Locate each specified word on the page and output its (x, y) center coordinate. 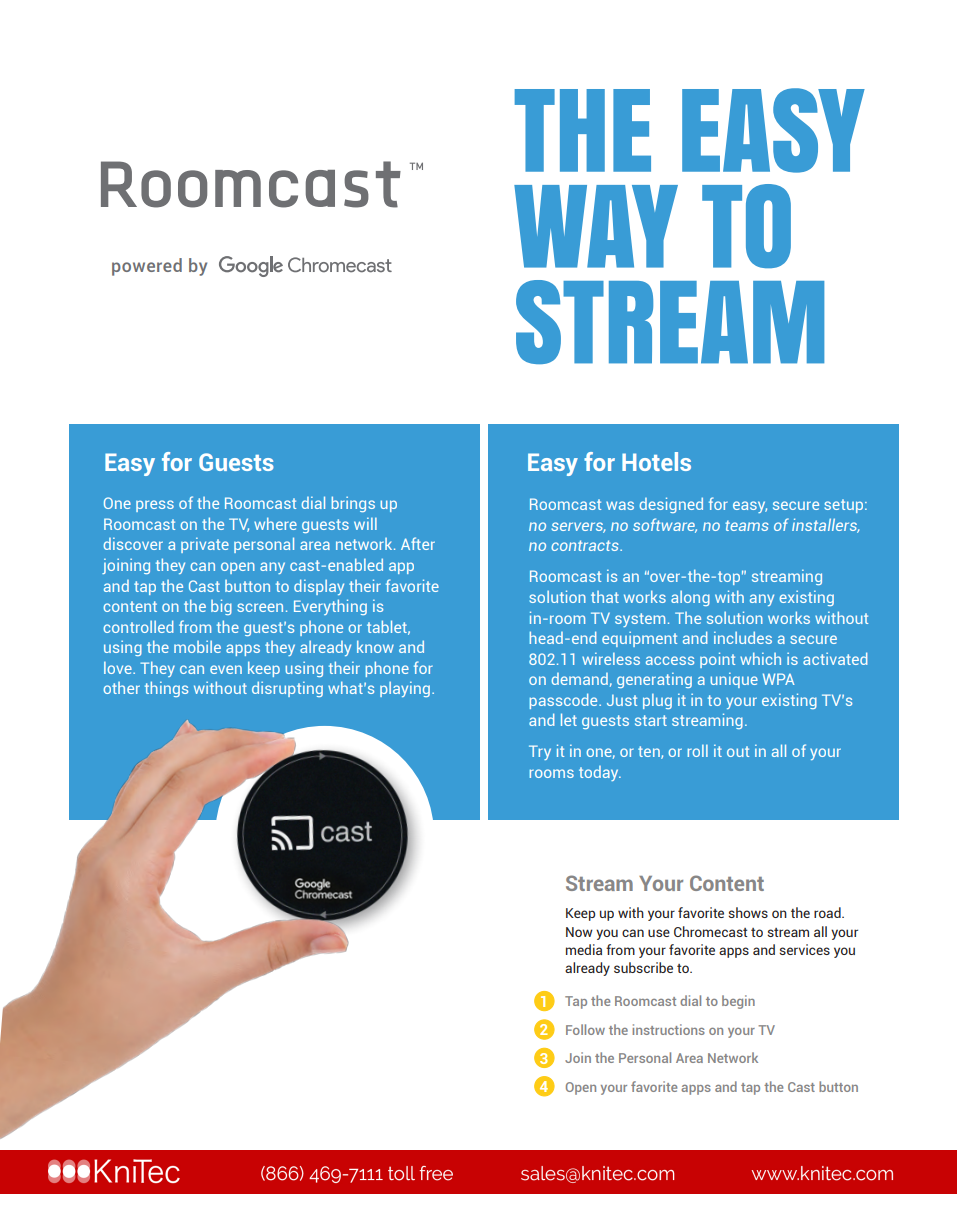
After (418, 543)
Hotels (656, 461)
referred (371, 1173)
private (205, 545)
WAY (596, 226)
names (328, 1174)
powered (147, 267)
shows (748, 912)
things (166, 689)
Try (540, 752)
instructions (669, 1029)
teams (747, 525)
